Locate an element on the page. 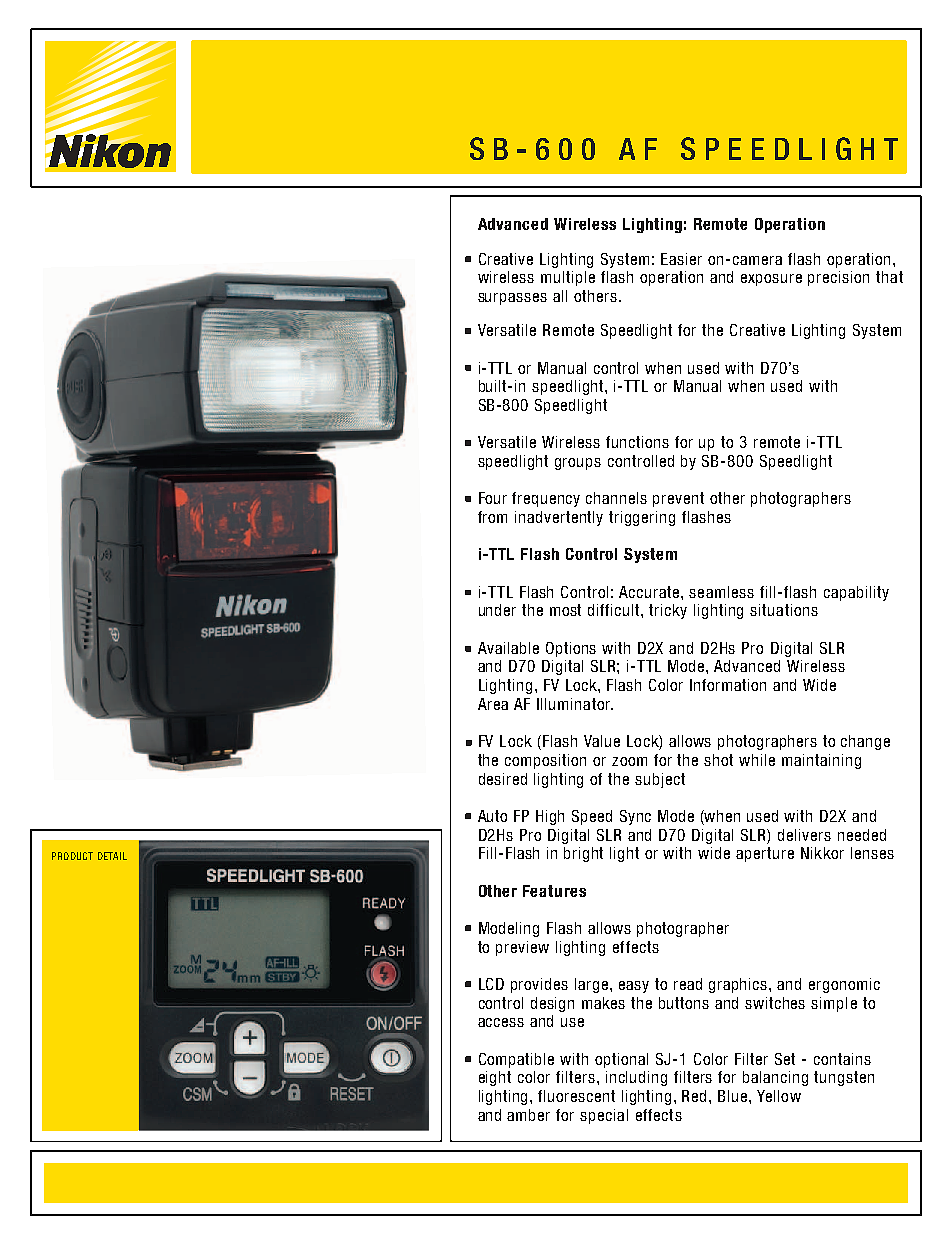 This page has height=1233, width=952. DETAIL is located at coordinates (112, 856).
